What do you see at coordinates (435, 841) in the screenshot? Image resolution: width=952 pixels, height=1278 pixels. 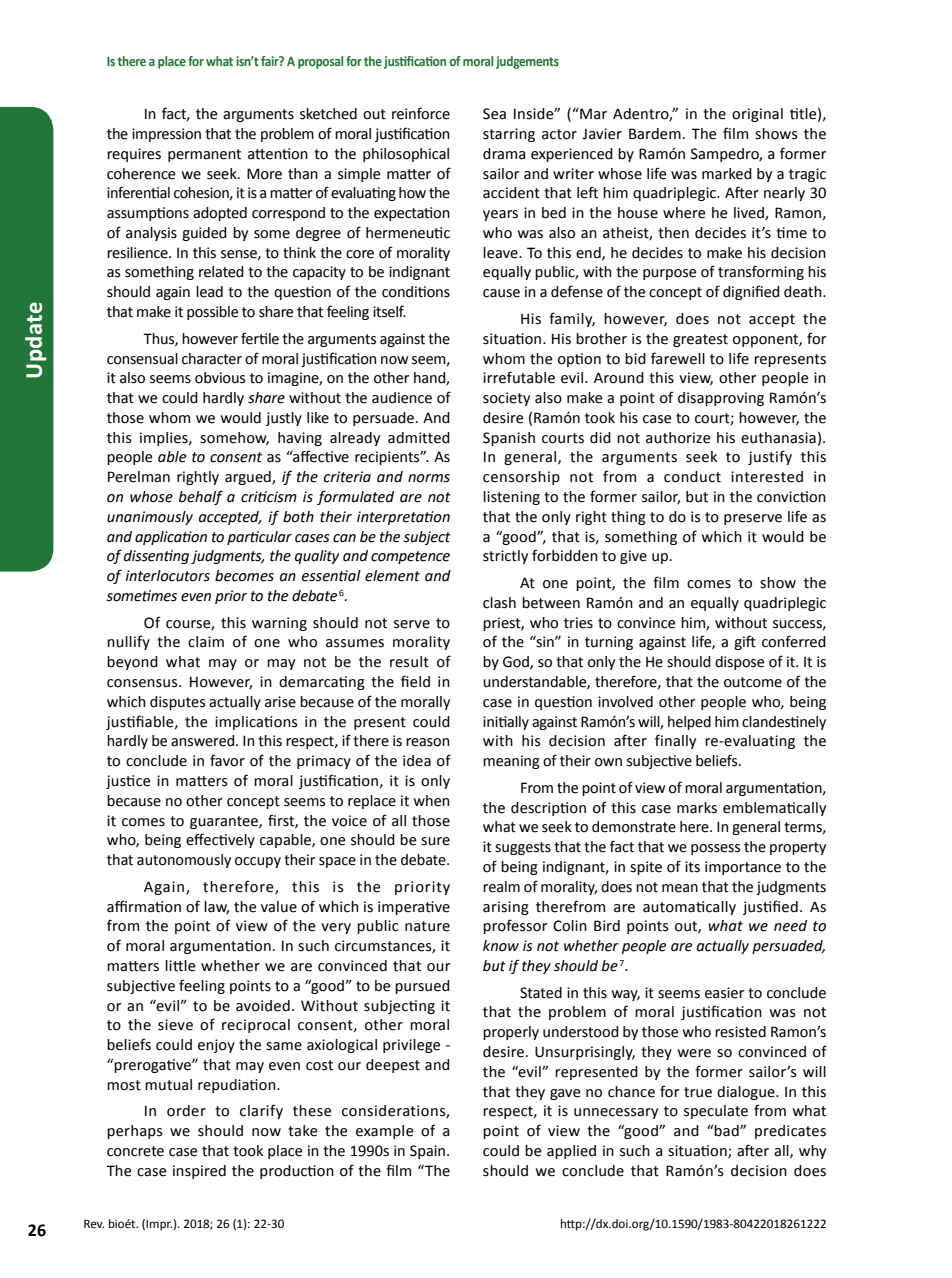 I see `sure` at bounding box center [435, 841].
